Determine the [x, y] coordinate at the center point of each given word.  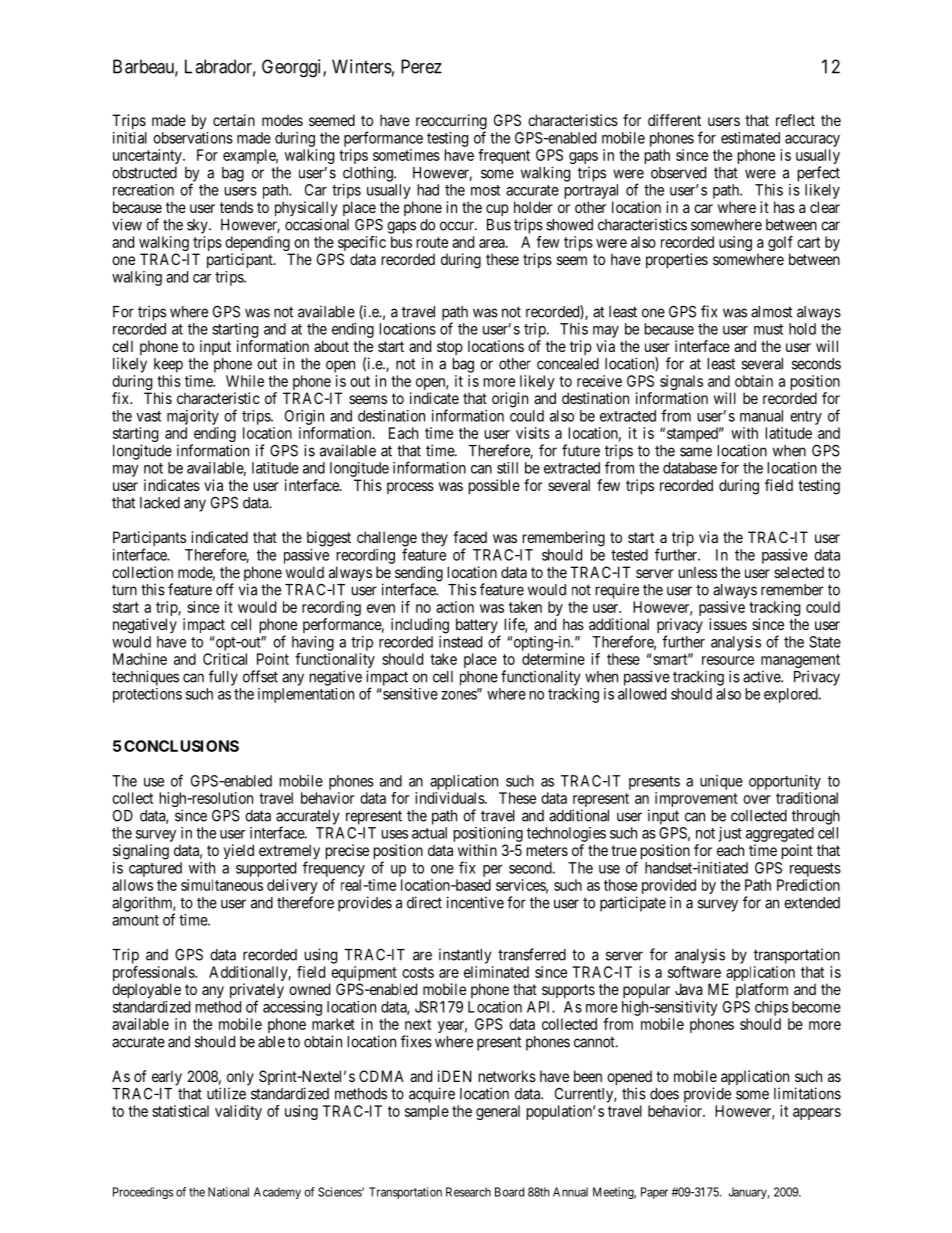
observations [193, 138]
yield [239, 851]
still [507, 468]
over [757, 799]
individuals [450, 798]
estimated [750, 138]
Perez [421, 66]
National [228, 1192]
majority [193, 417]
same [696, 452]
